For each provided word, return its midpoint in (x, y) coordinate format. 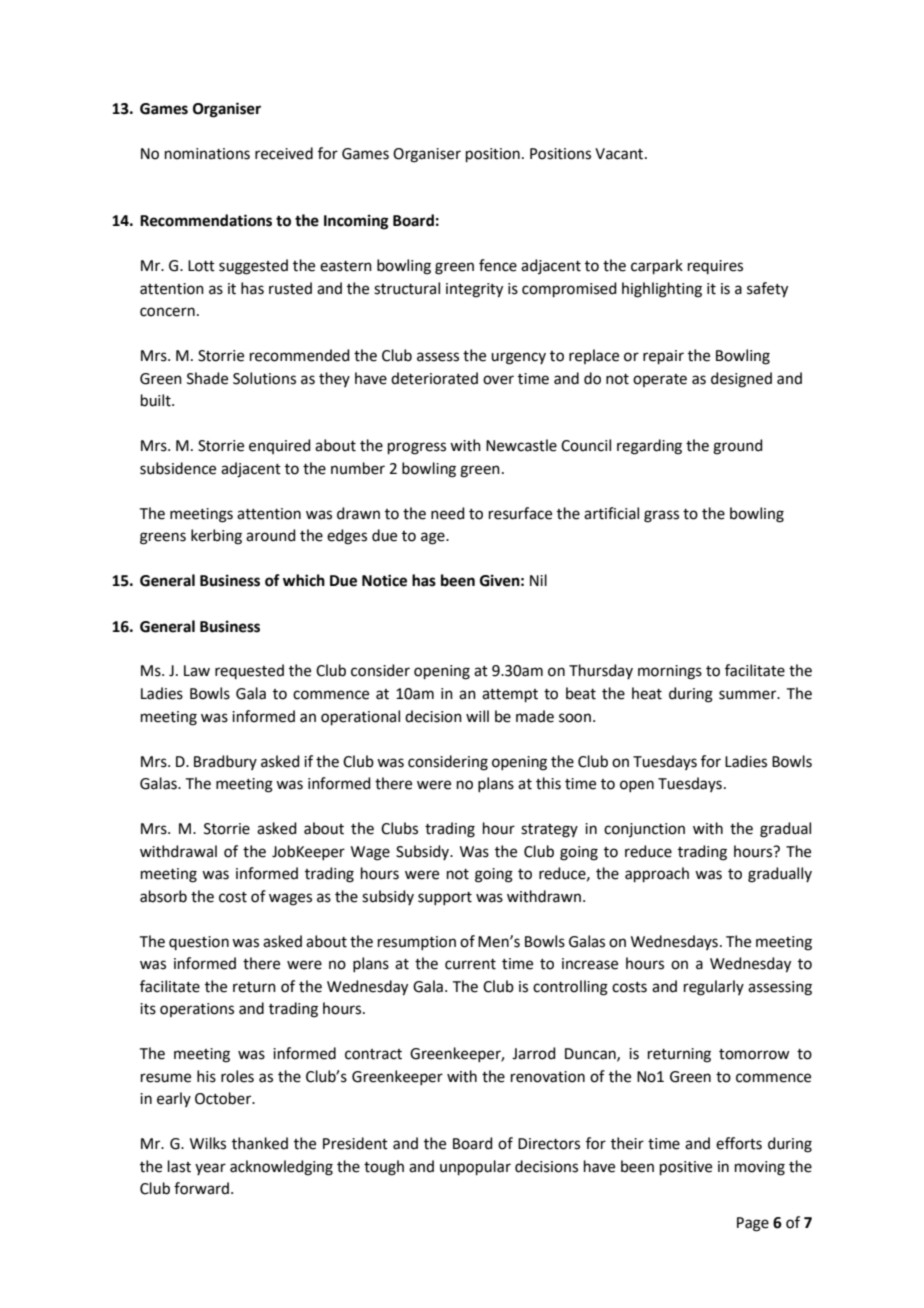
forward (203, 1188)
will (477, 716)
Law (197, 671)
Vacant (620, 154)
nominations (207, 154)
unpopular (475, 1167)
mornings (670, 672)
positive (686, 1168)
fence (498, 265)
